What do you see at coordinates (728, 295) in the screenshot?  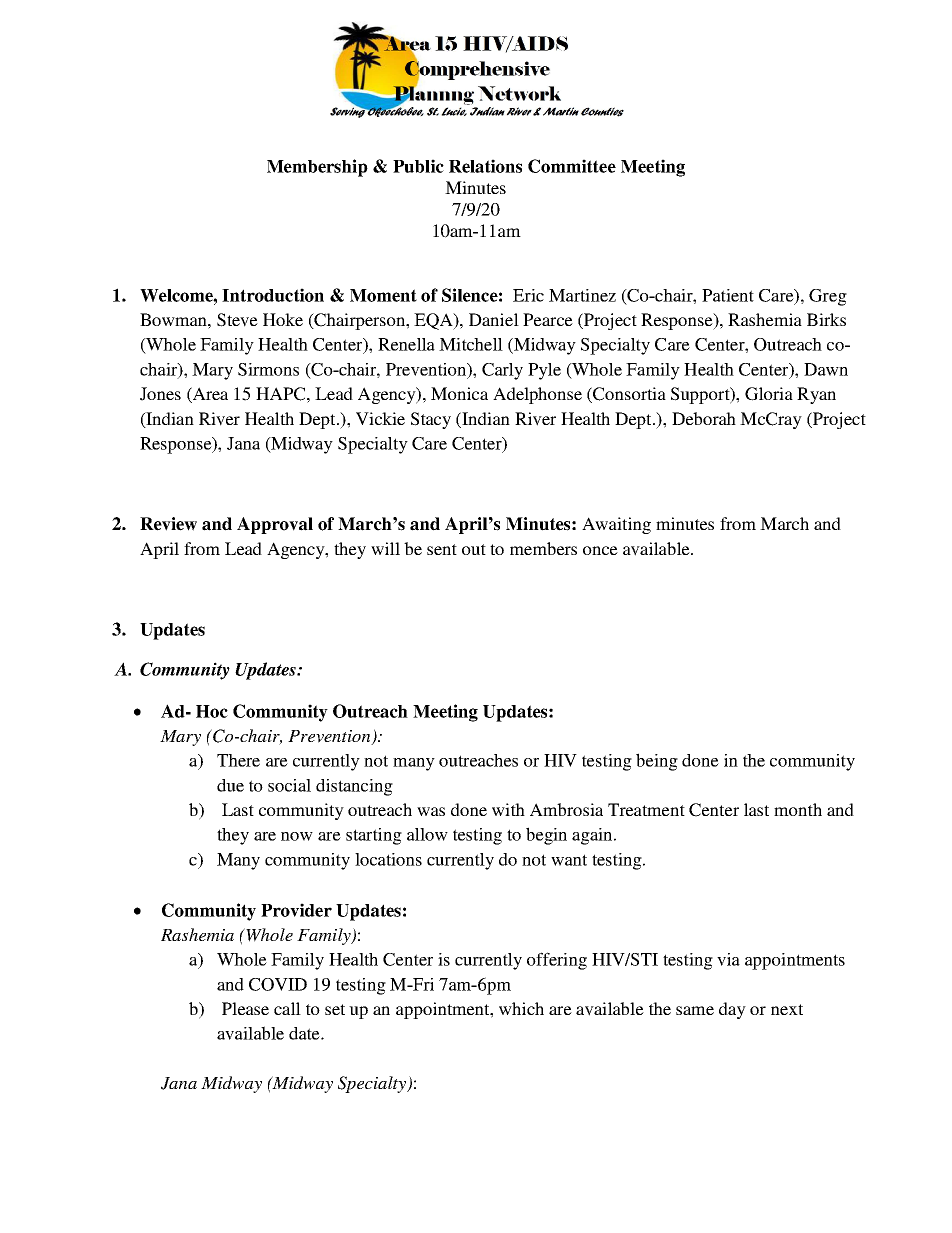 I see `Patient` at bounding box center [728, 295].
